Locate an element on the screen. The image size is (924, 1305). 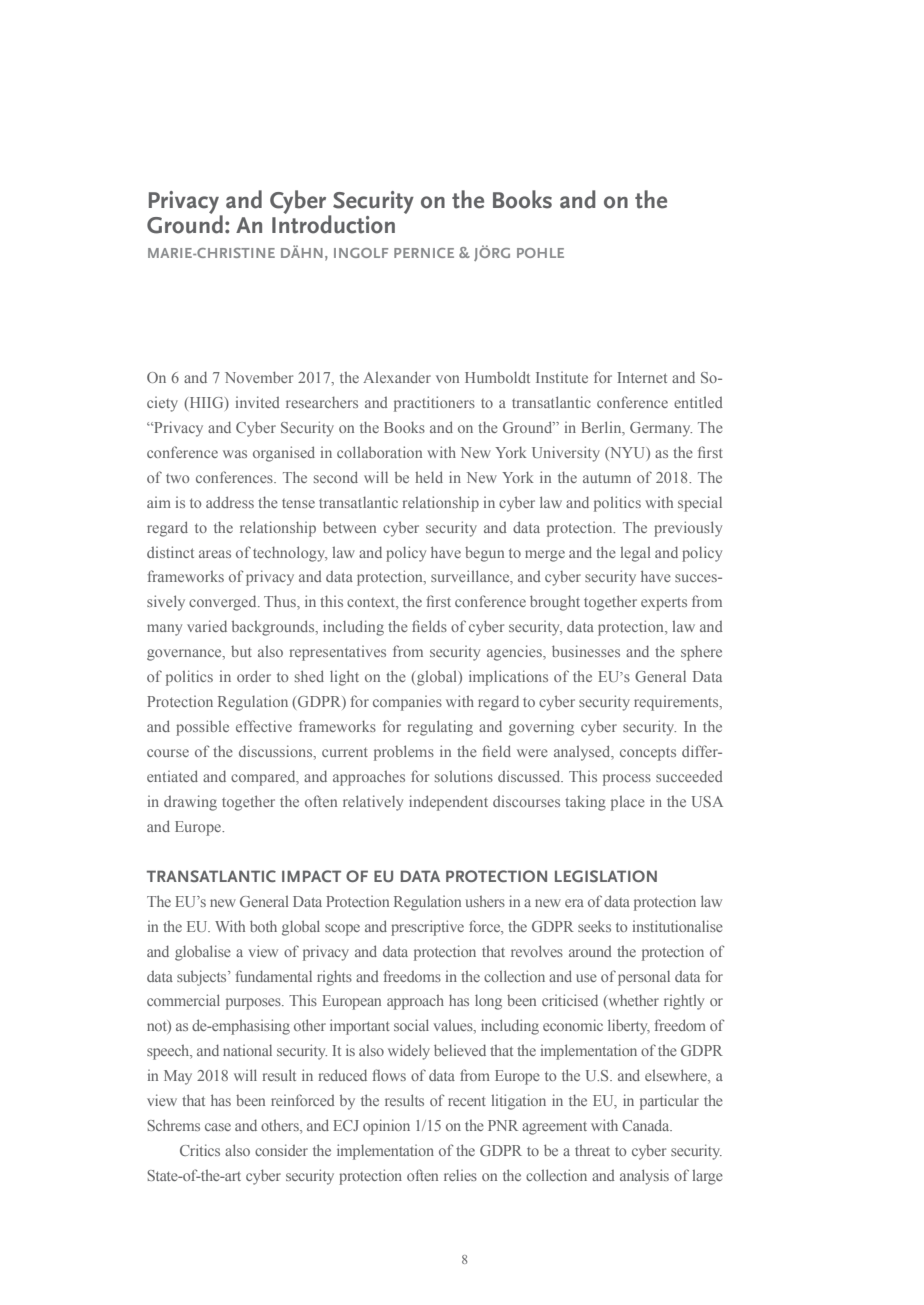
companies is located at coordinates (407, 703).
